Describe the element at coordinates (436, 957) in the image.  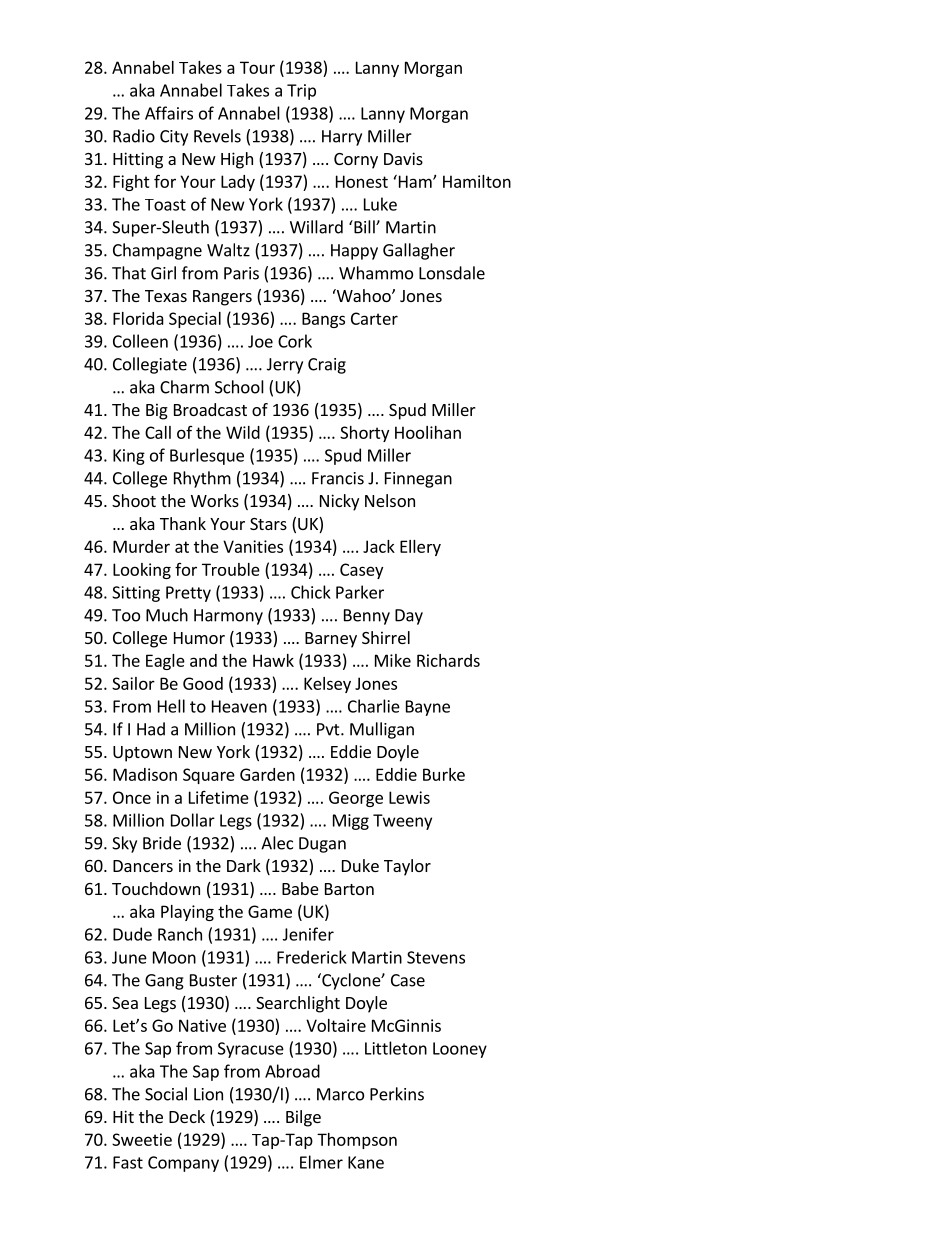
I see `Stevens` at that location.
